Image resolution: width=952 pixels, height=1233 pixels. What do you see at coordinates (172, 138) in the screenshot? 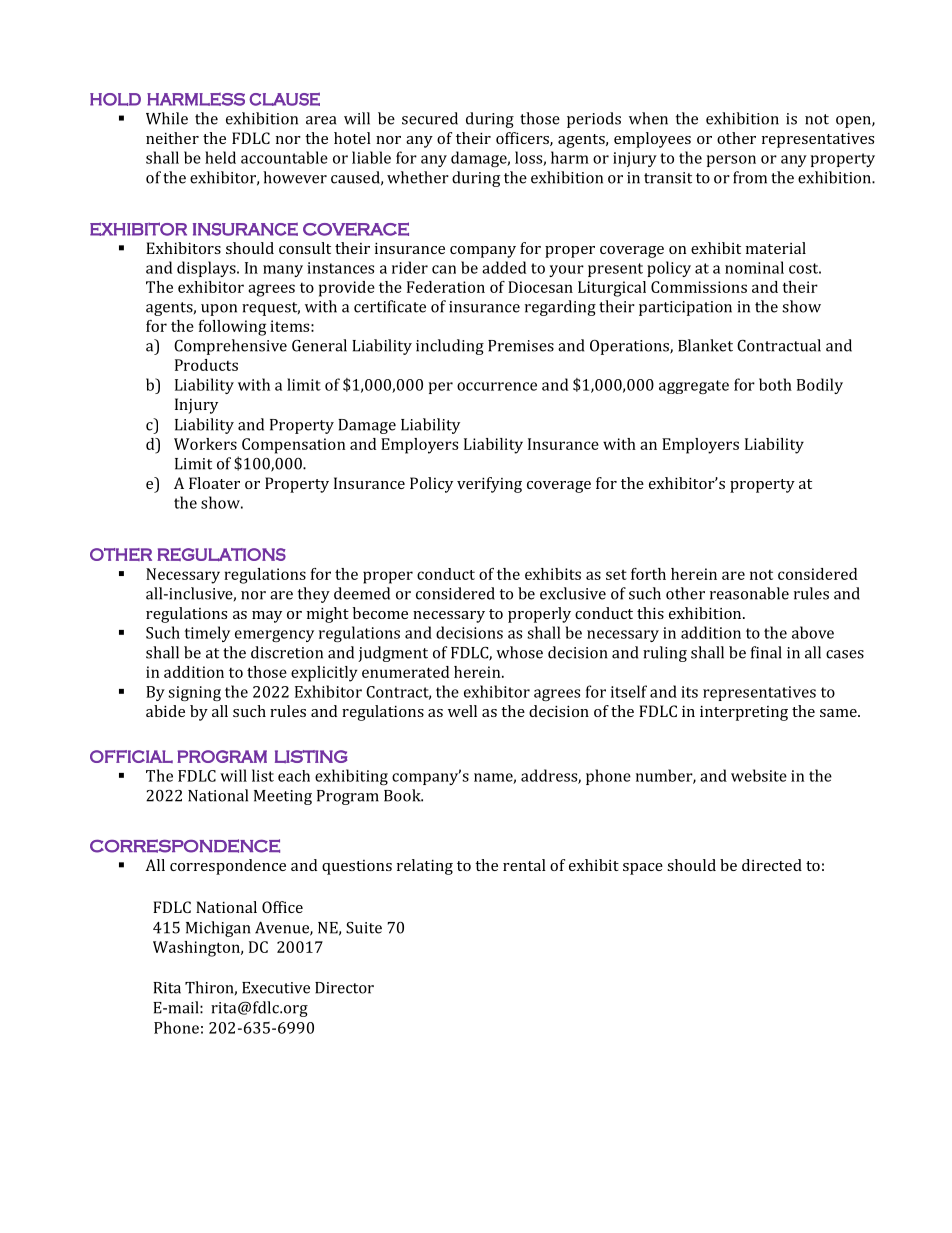
I see `neither` at bounding box center [172, 138].
